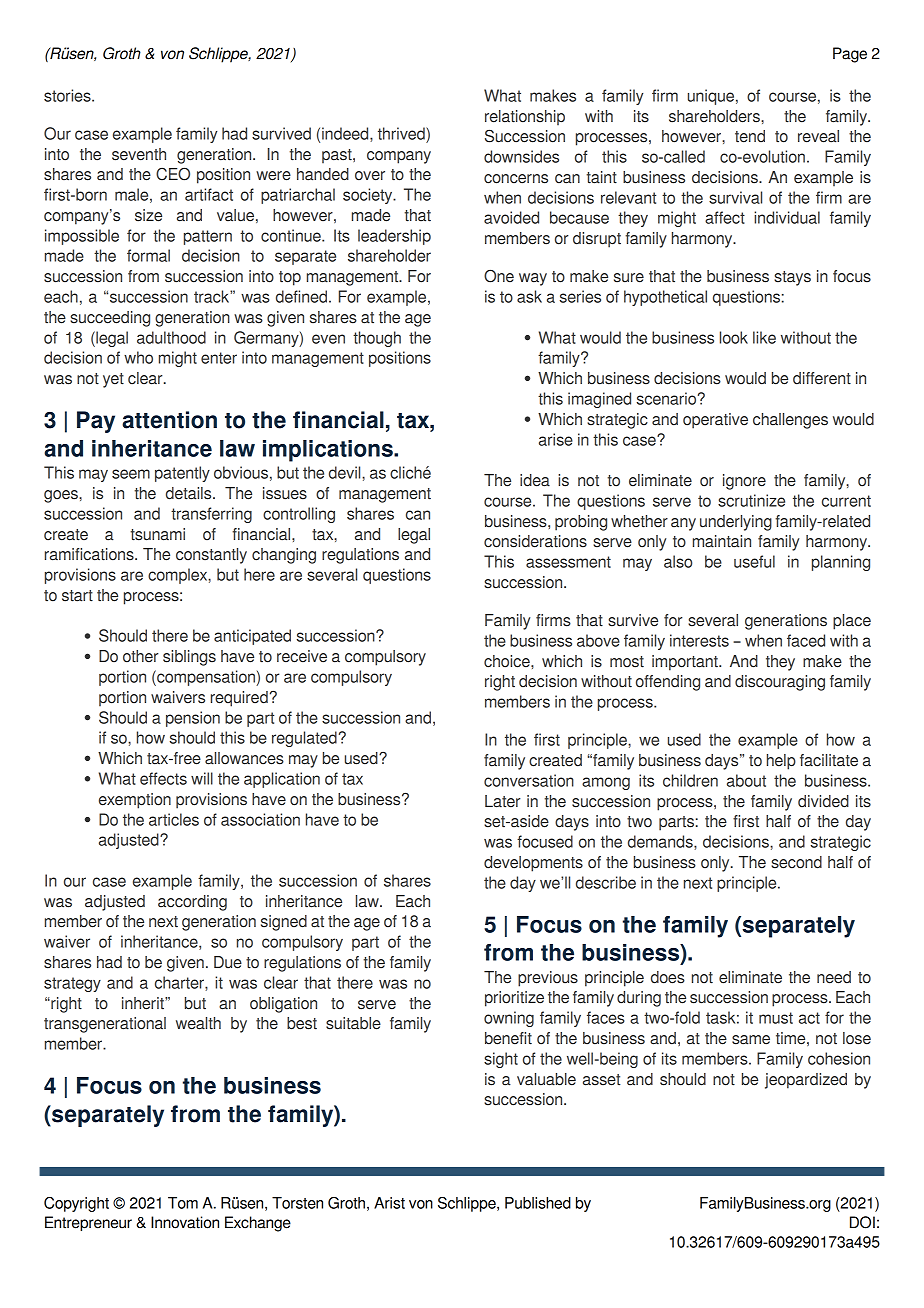 Image resolution: width=924 pixels, height=1308 pixels. What do you see at coordinates (508, 661) in the image?
I see `choice` at bounding box center [508, 661].
